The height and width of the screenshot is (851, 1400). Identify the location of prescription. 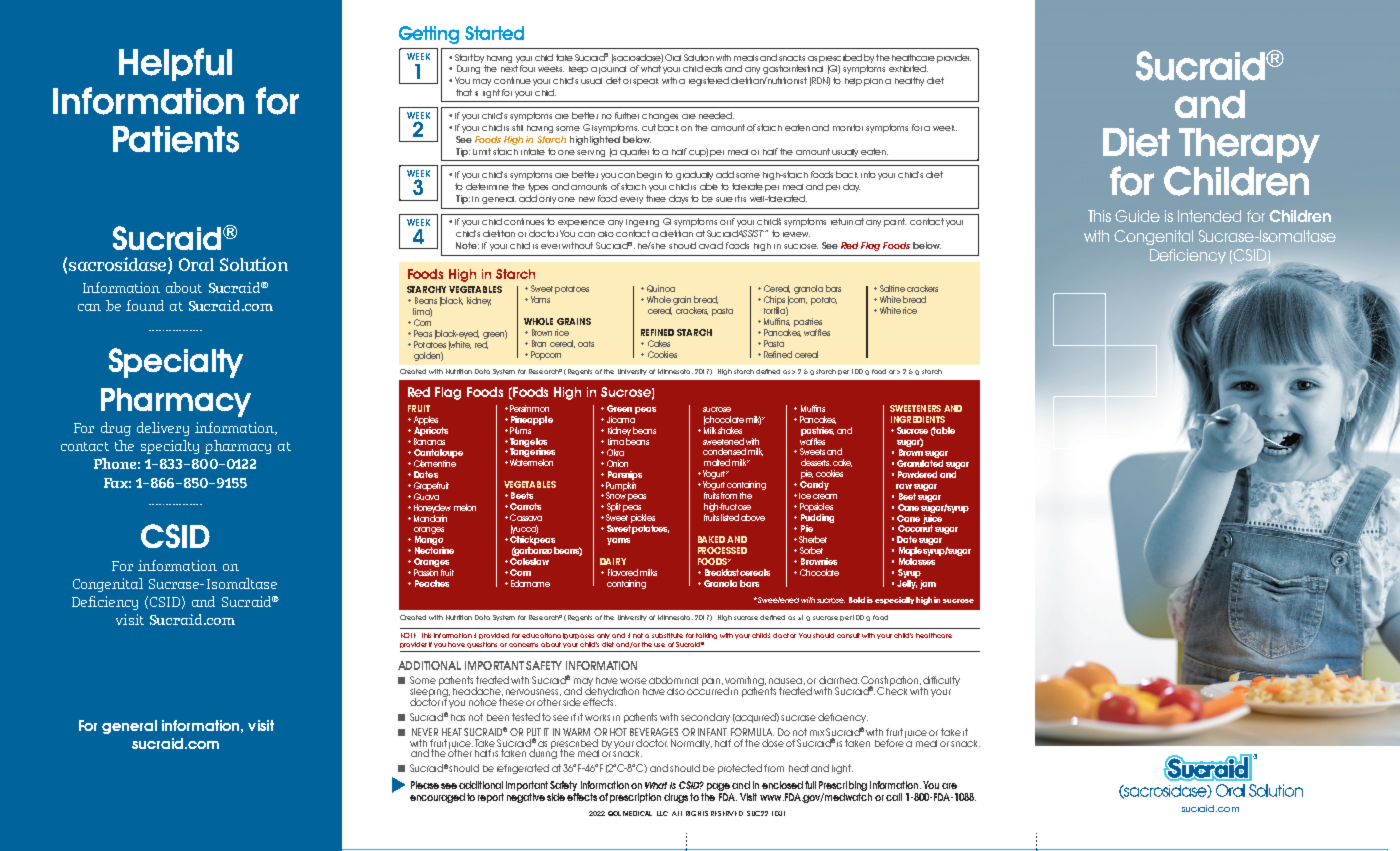
(635, 798).
